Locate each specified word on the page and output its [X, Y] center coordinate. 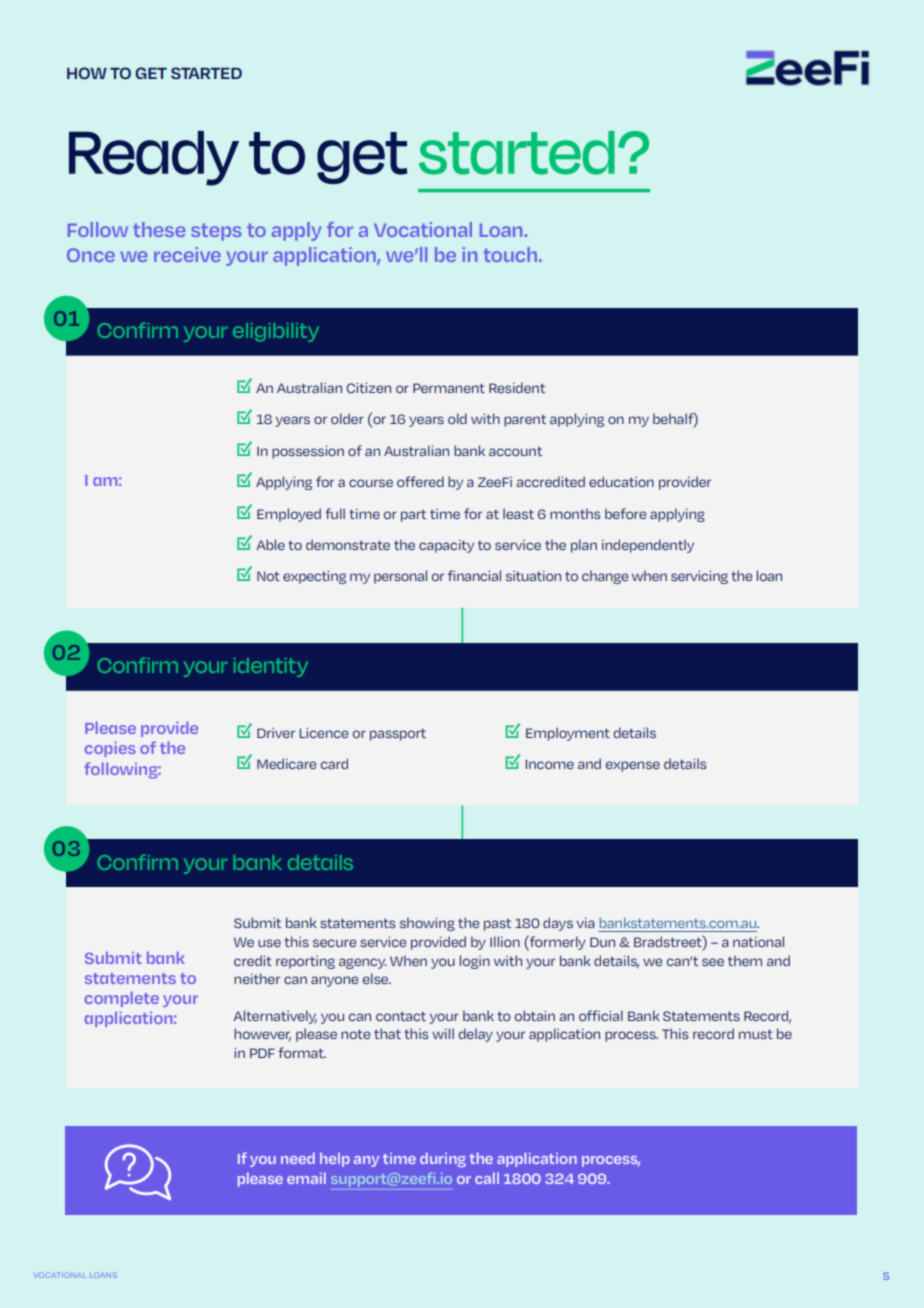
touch [510, 254]
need [298, 1158]
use [269, 943]
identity [271, 667]
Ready [154, 158]
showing [427, 924]
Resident [517, 387]
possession [308, 452]
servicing [699, 577]
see [713, 962]
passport [398, 734]
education [621, 481]
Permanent [449, 388]
